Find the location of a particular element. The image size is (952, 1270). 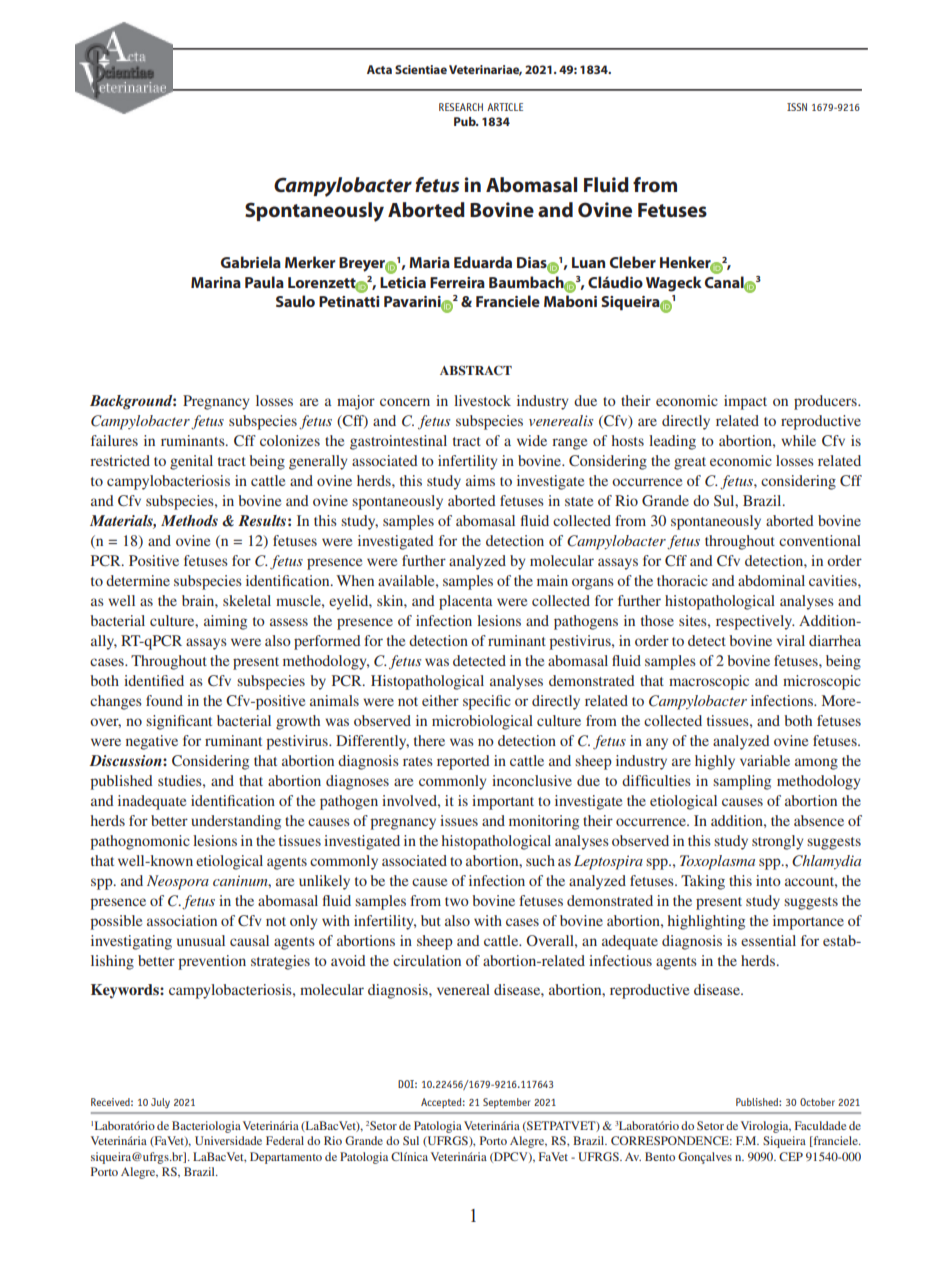

placenta is located at coordinates (466, 602).
